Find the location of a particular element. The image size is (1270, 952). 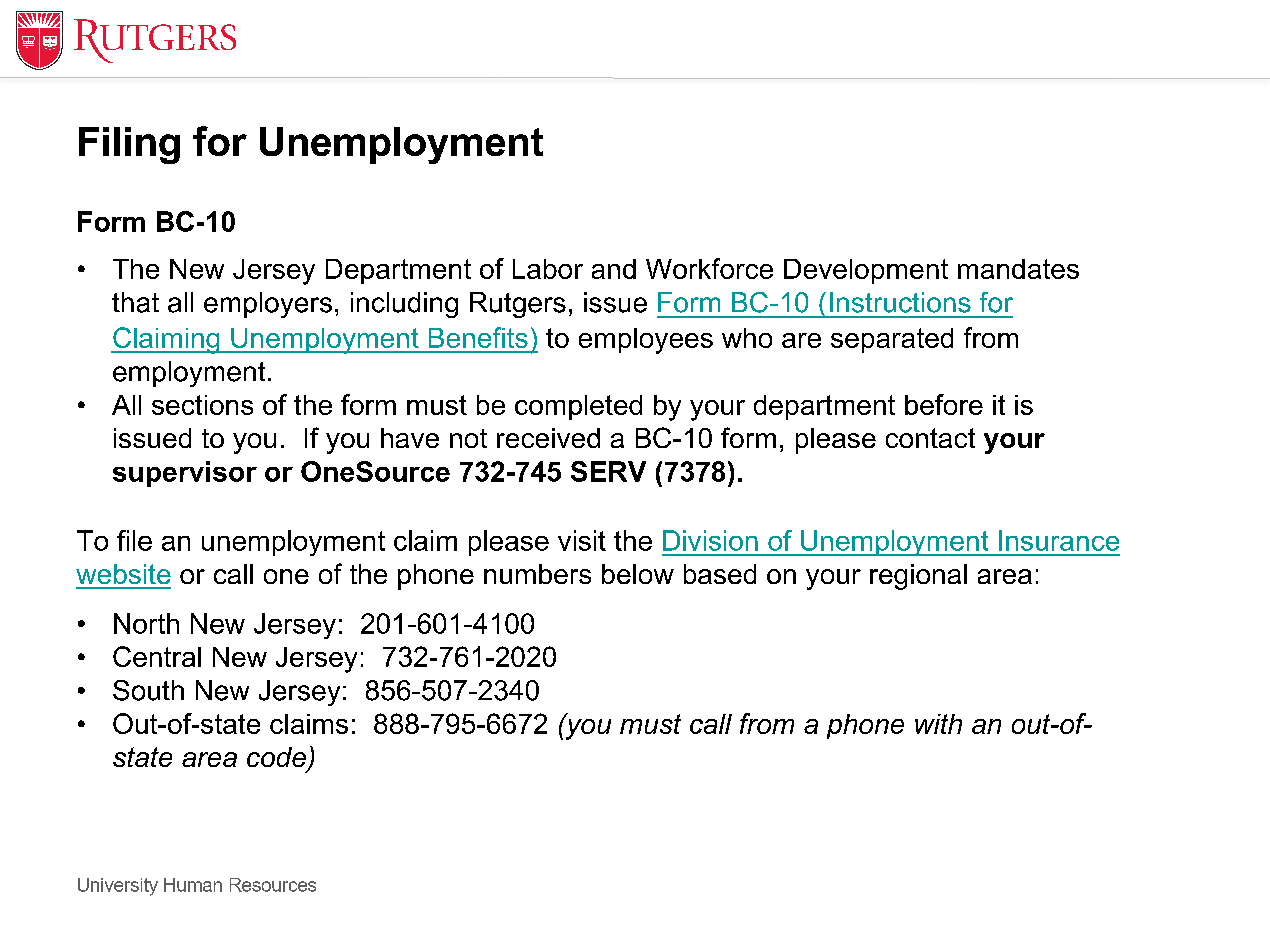

mandates is located at coordinates (1018, 269).
